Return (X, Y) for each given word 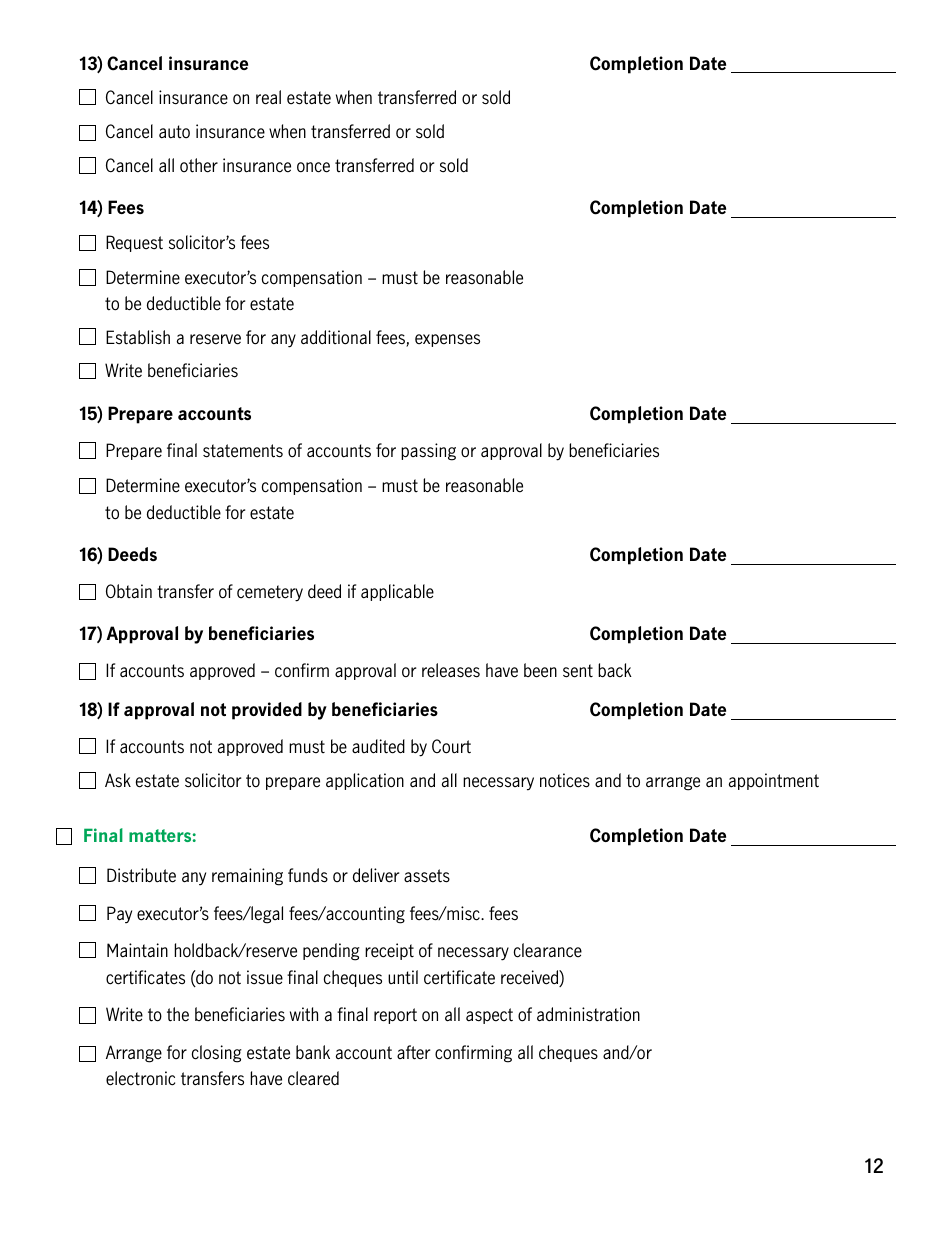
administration (588, 1014)
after (413, 1052)
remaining (247, 877)
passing (428, 452)
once (313, 167)
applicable (397, 592)
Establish (138, 337)
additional (336, 337)
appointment (774, 781)
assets (427, 876)
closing (217, 1054)
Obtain (129, 591)
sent (578, 671)
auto (174, 132)
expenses (447, 340)
